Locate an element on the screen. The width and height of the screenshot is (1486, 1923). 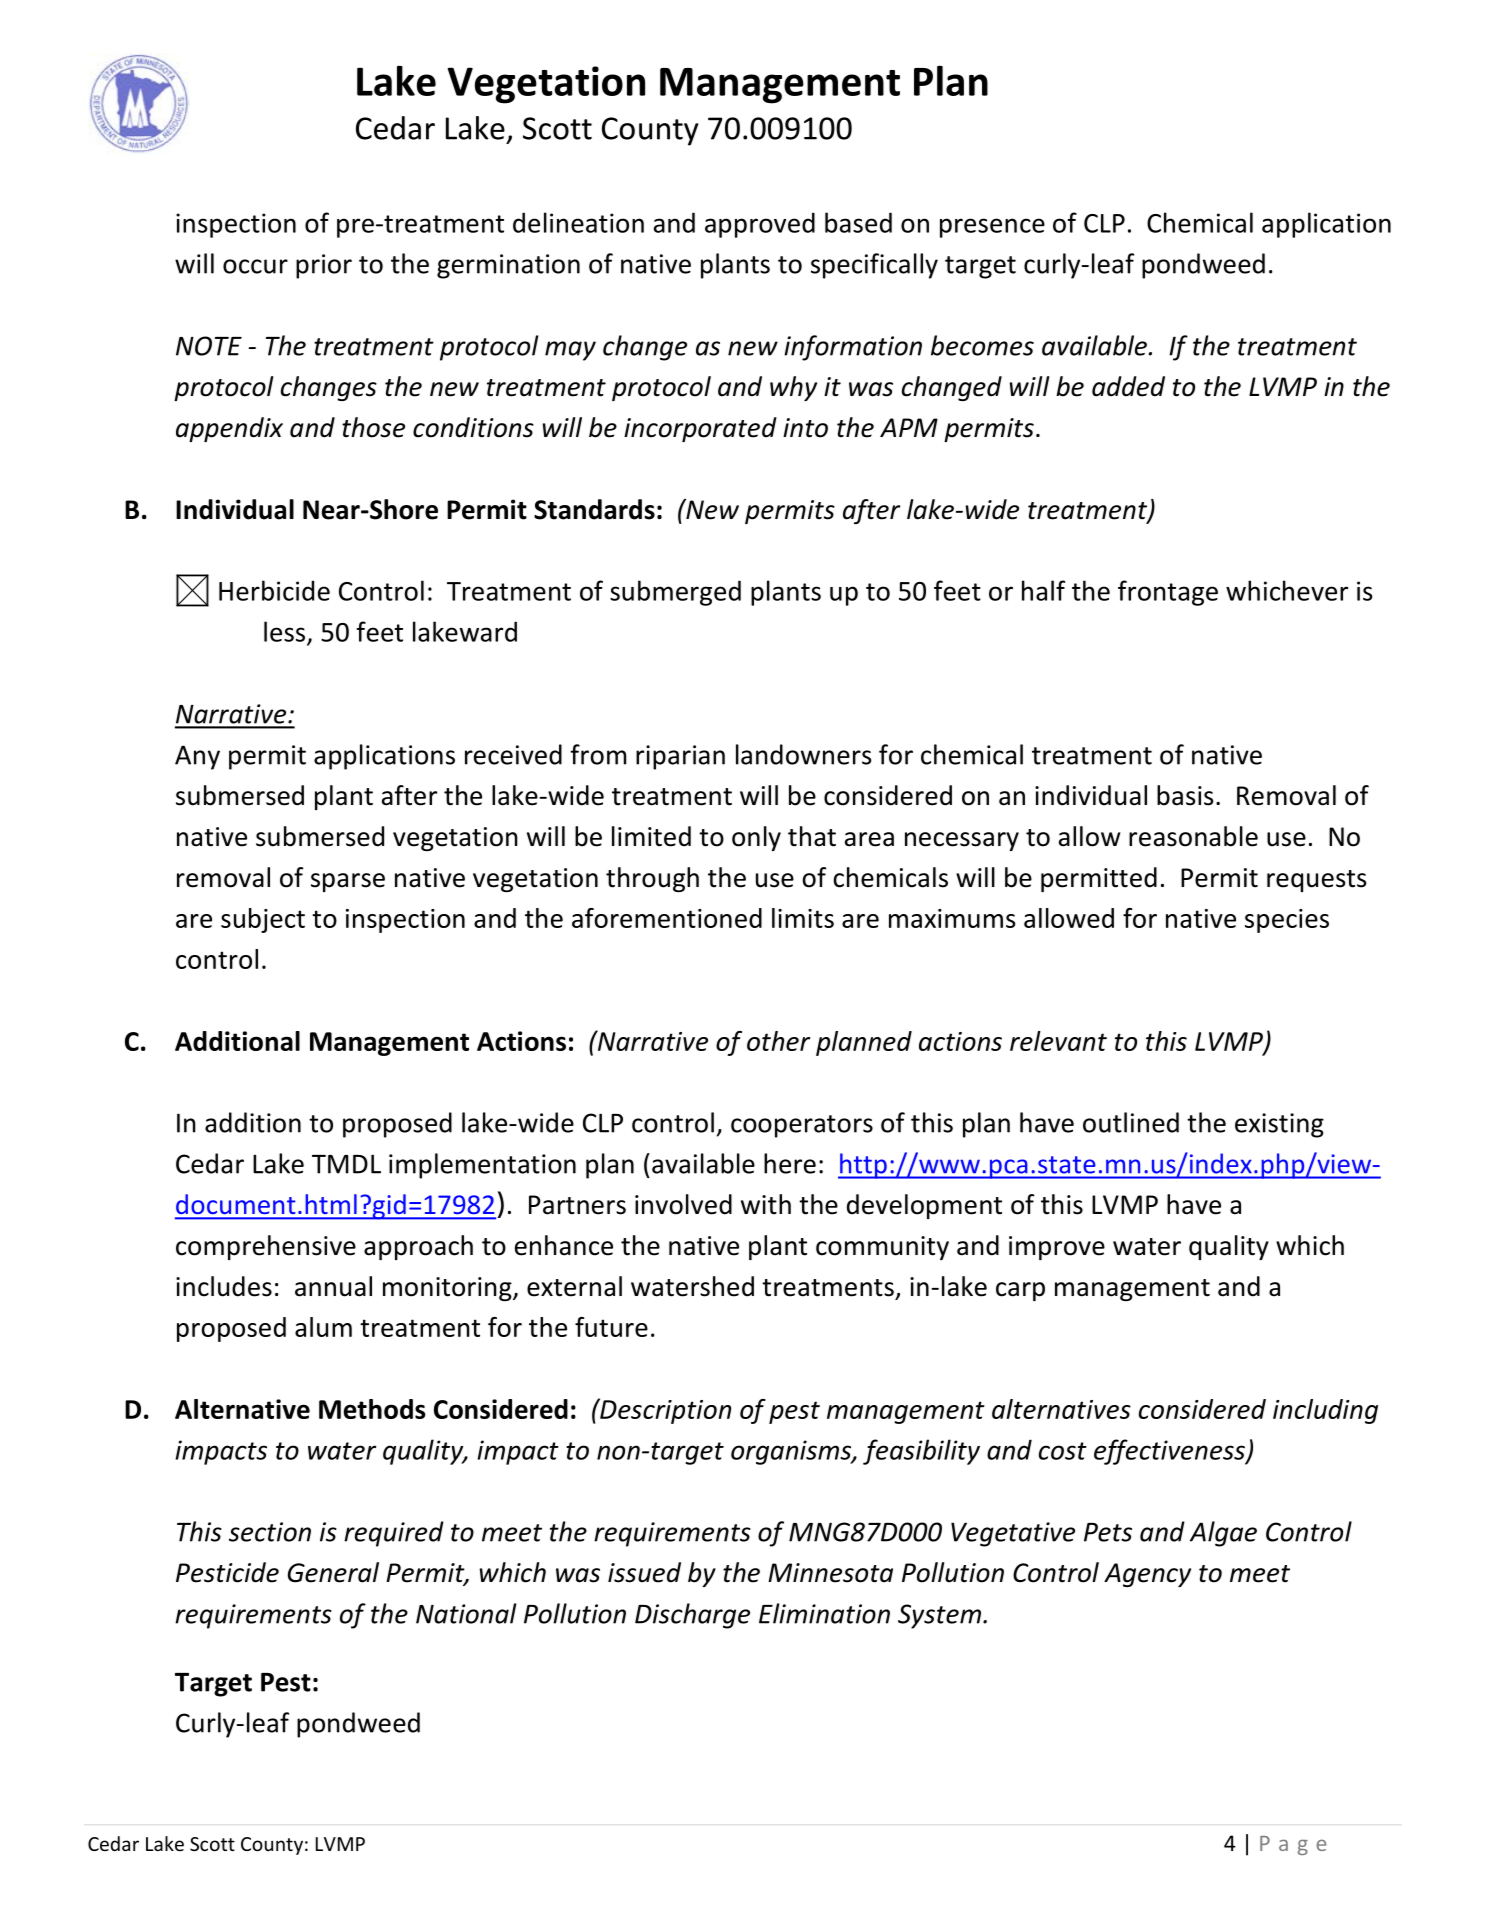
basis is located at coordinates (1185, 795).
